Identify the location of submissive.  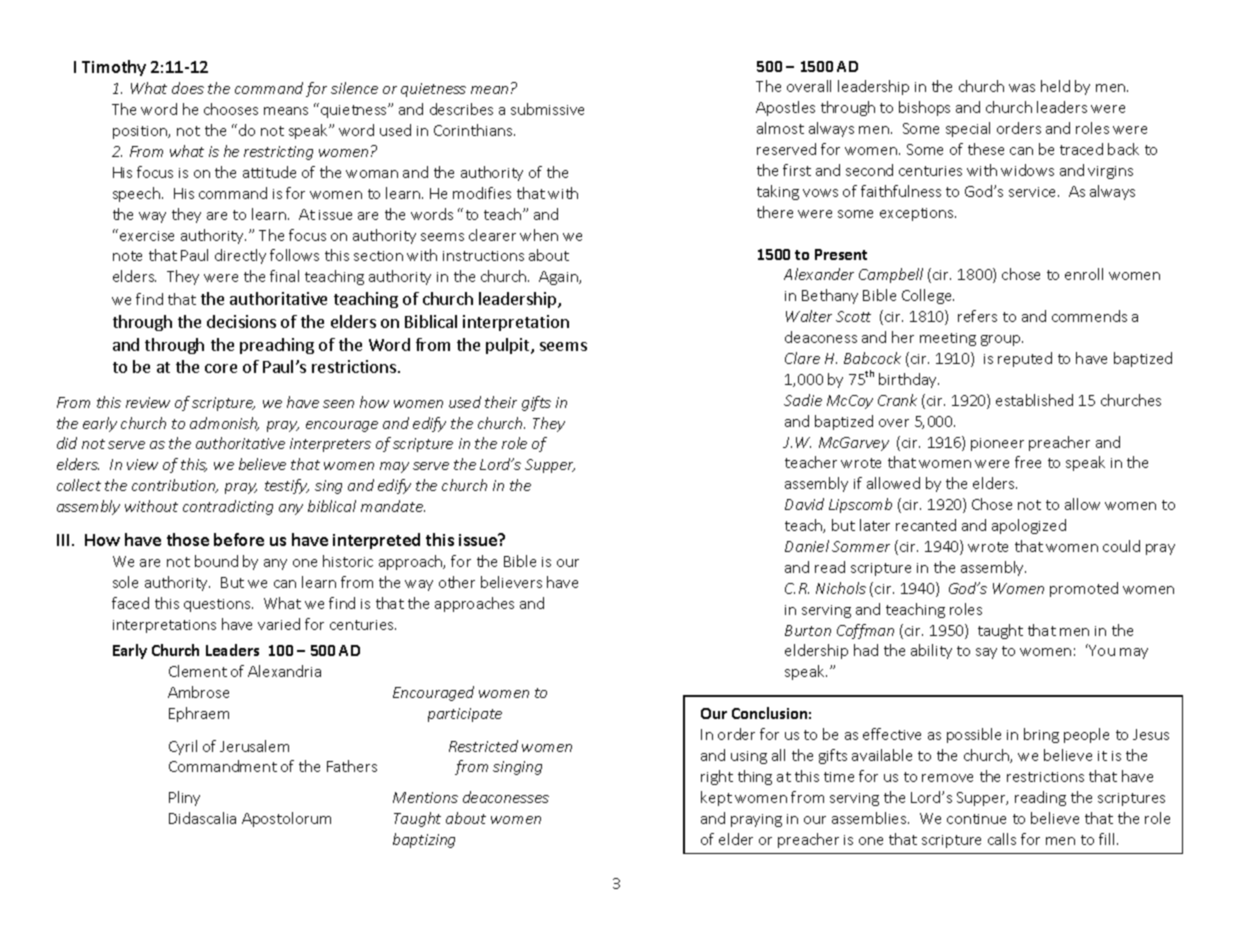
(547, 109).
